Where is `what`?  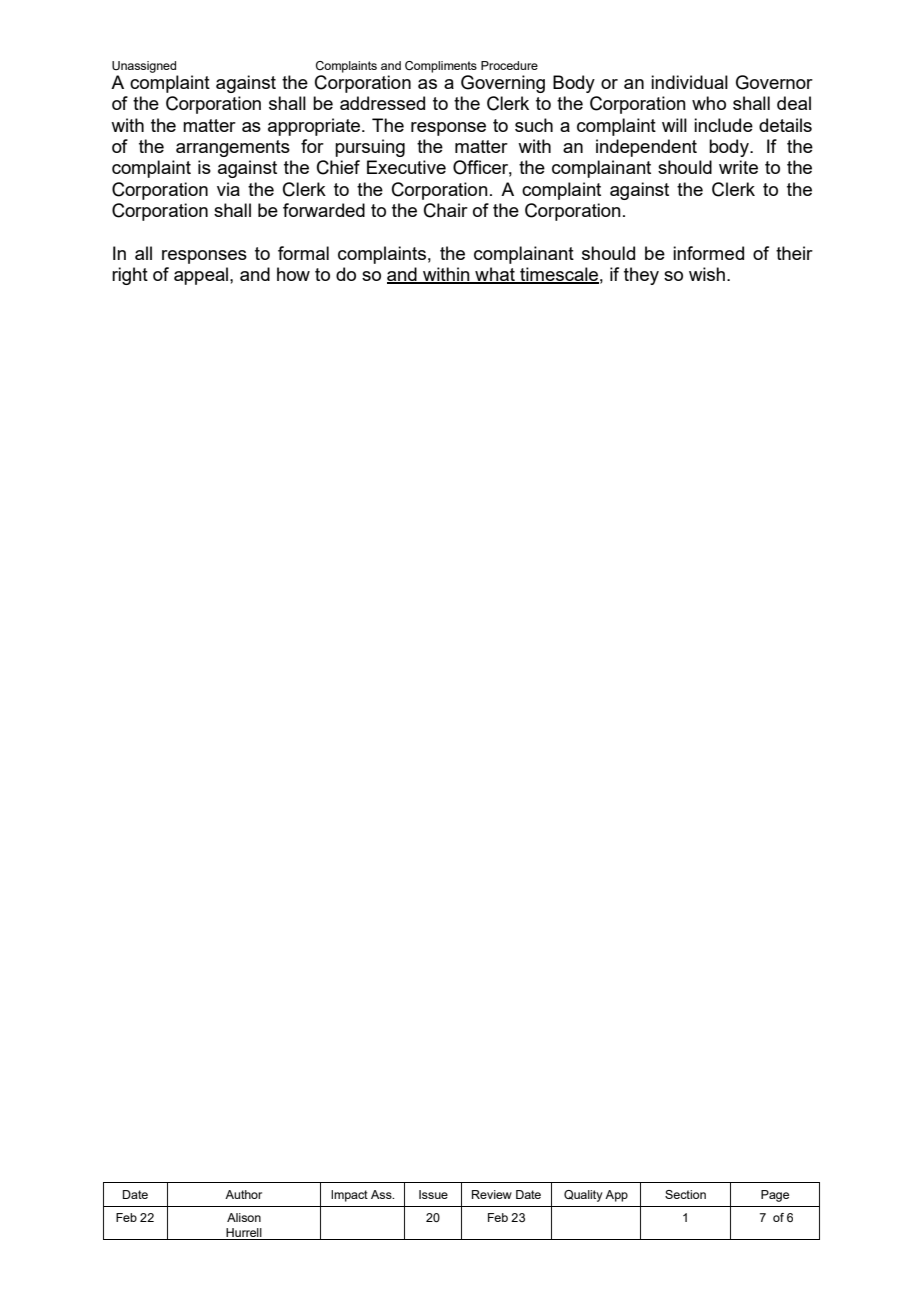
what is located at coordinates (495, 275).
